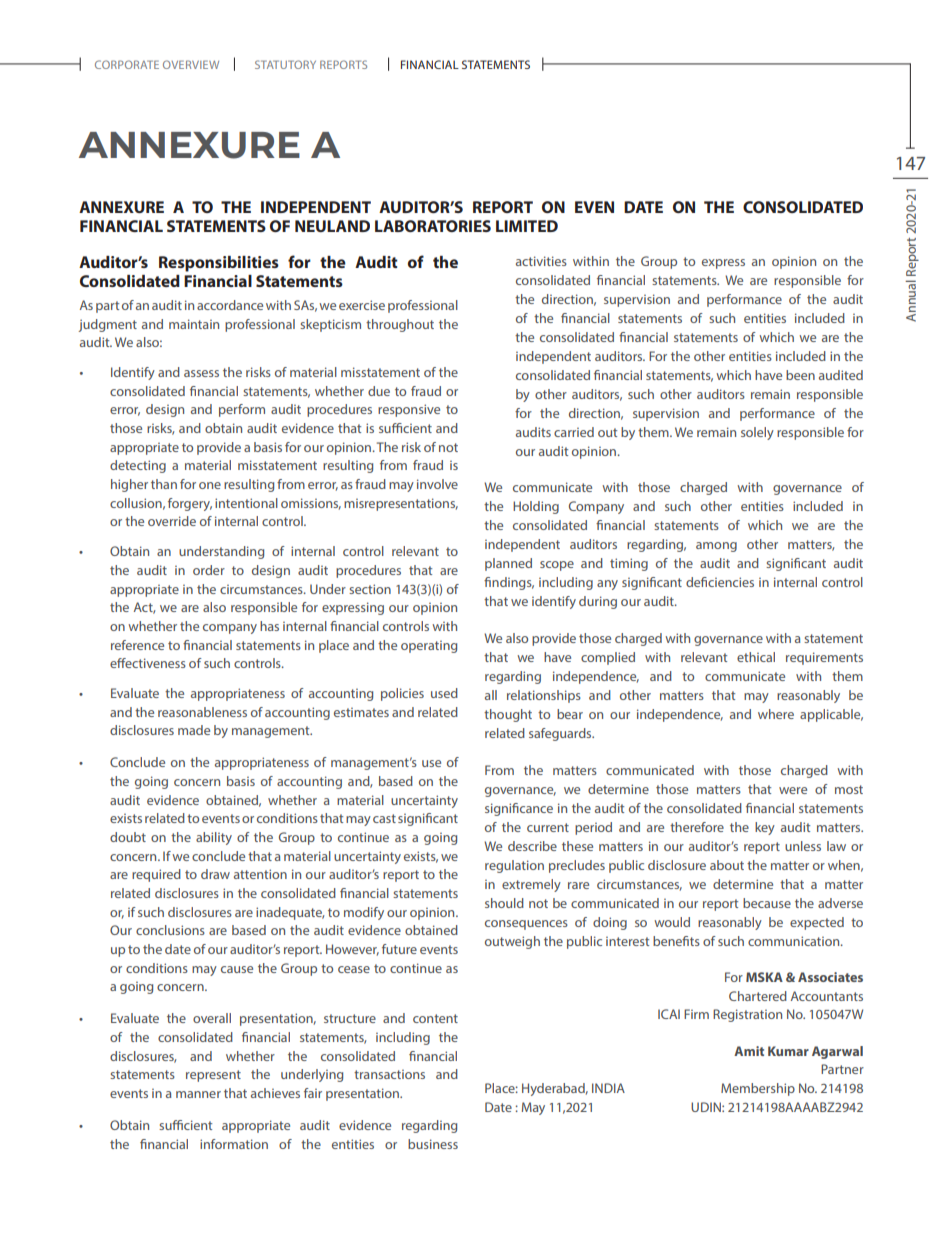 This page has width=952, height=1233. I want to click on order, so click(209, 570).
